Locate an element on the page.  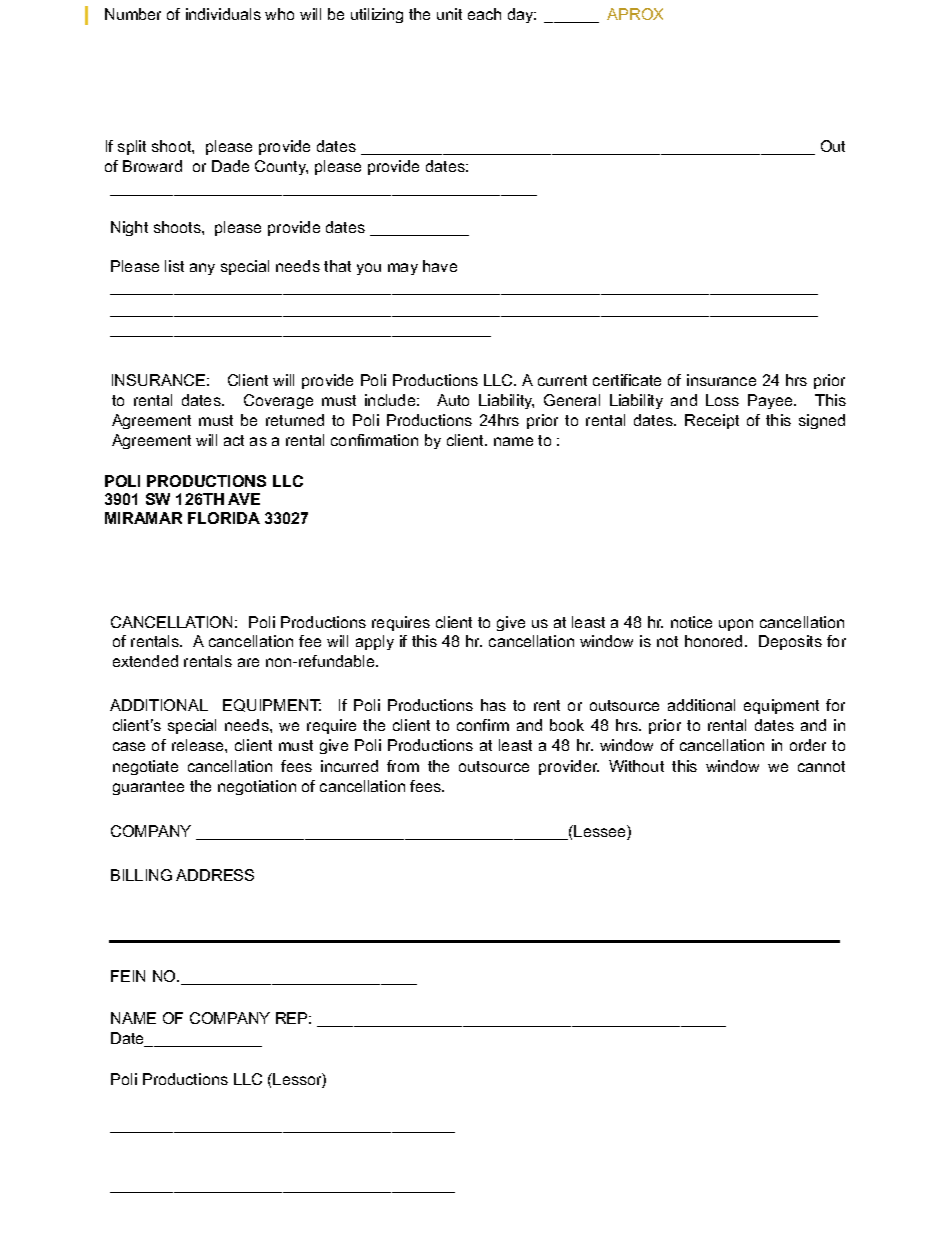
Receipt is located at coordinates (712, 421).
